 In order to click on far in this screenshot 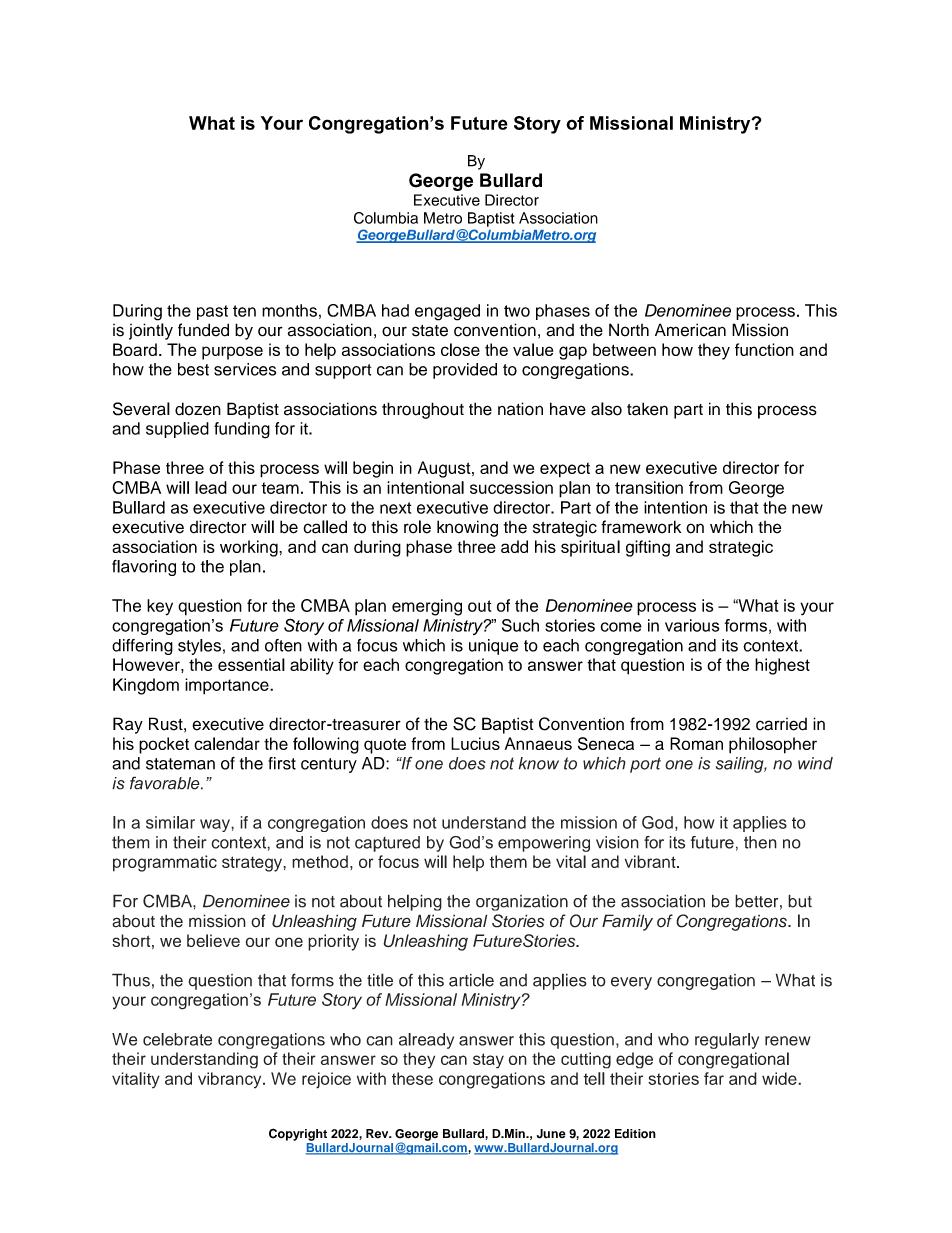, I will do `click(714, 1078)`.
